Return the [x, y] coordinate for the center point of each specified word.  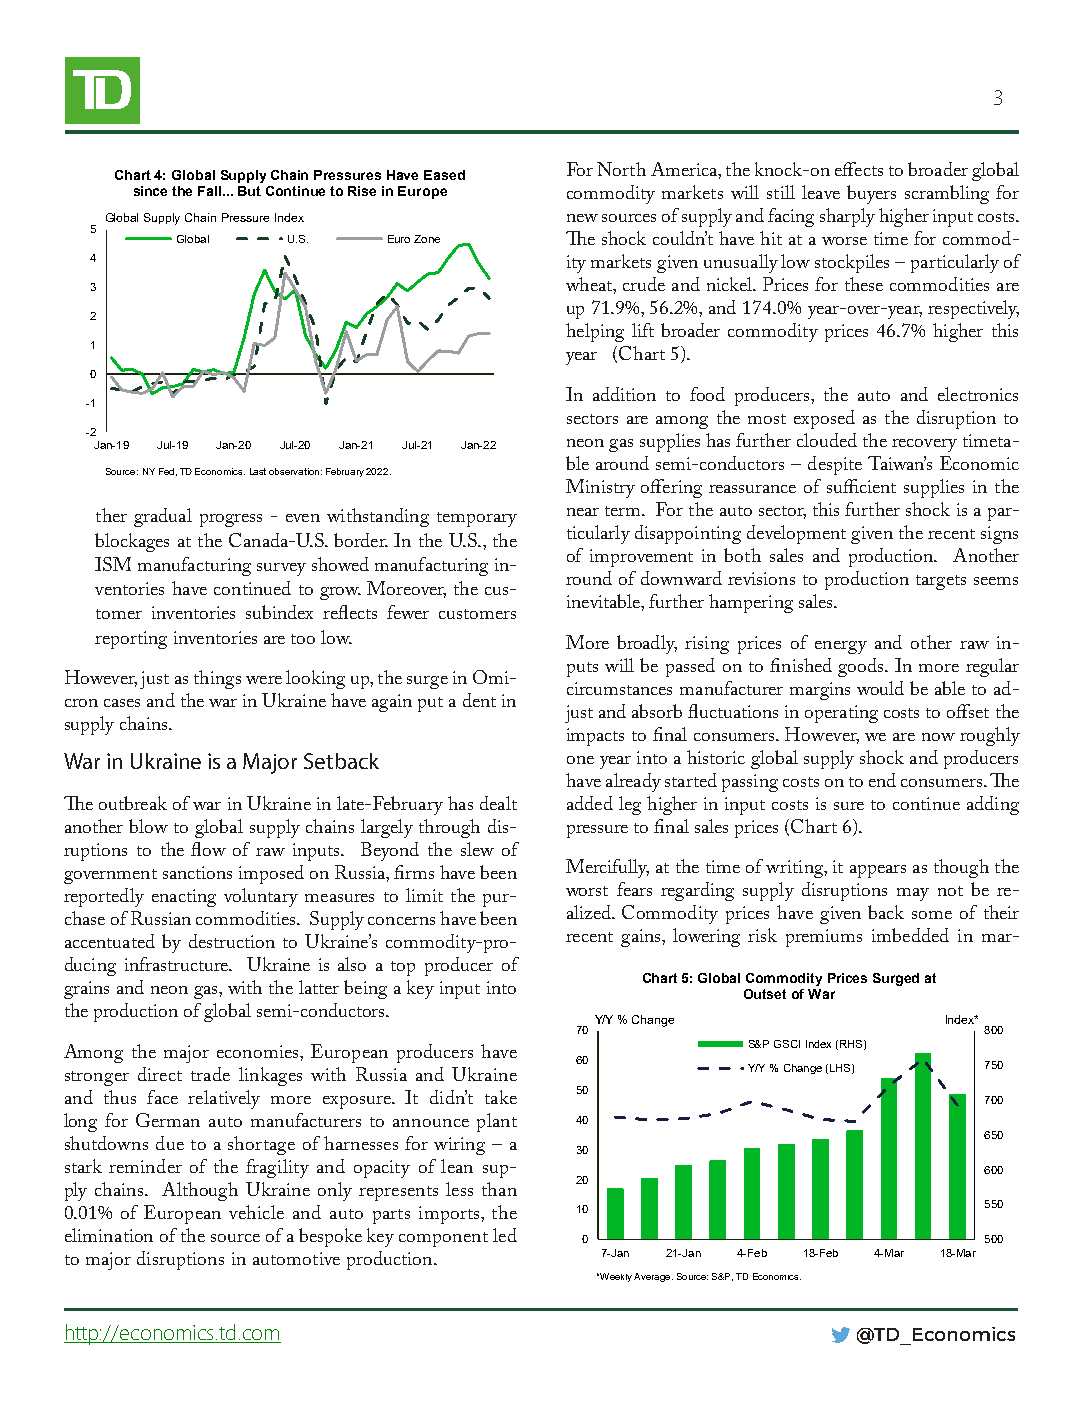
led [505, 1235]
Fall [211, 191]
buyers [871, 194]
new [582, 218]
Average [653, 1277]
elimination [109, 1235]
